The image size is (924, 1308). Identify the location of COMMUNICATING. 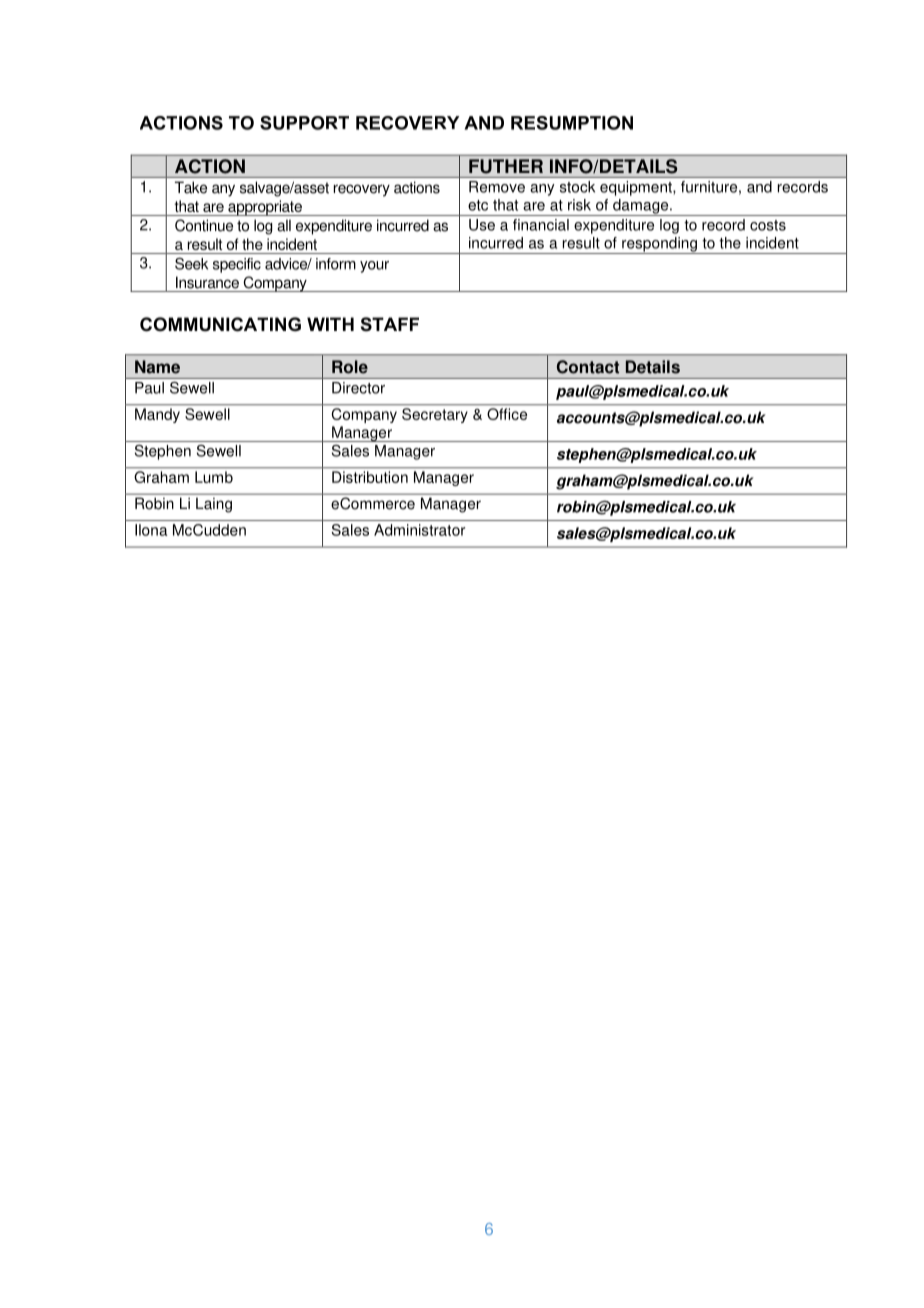
(220, 324).
